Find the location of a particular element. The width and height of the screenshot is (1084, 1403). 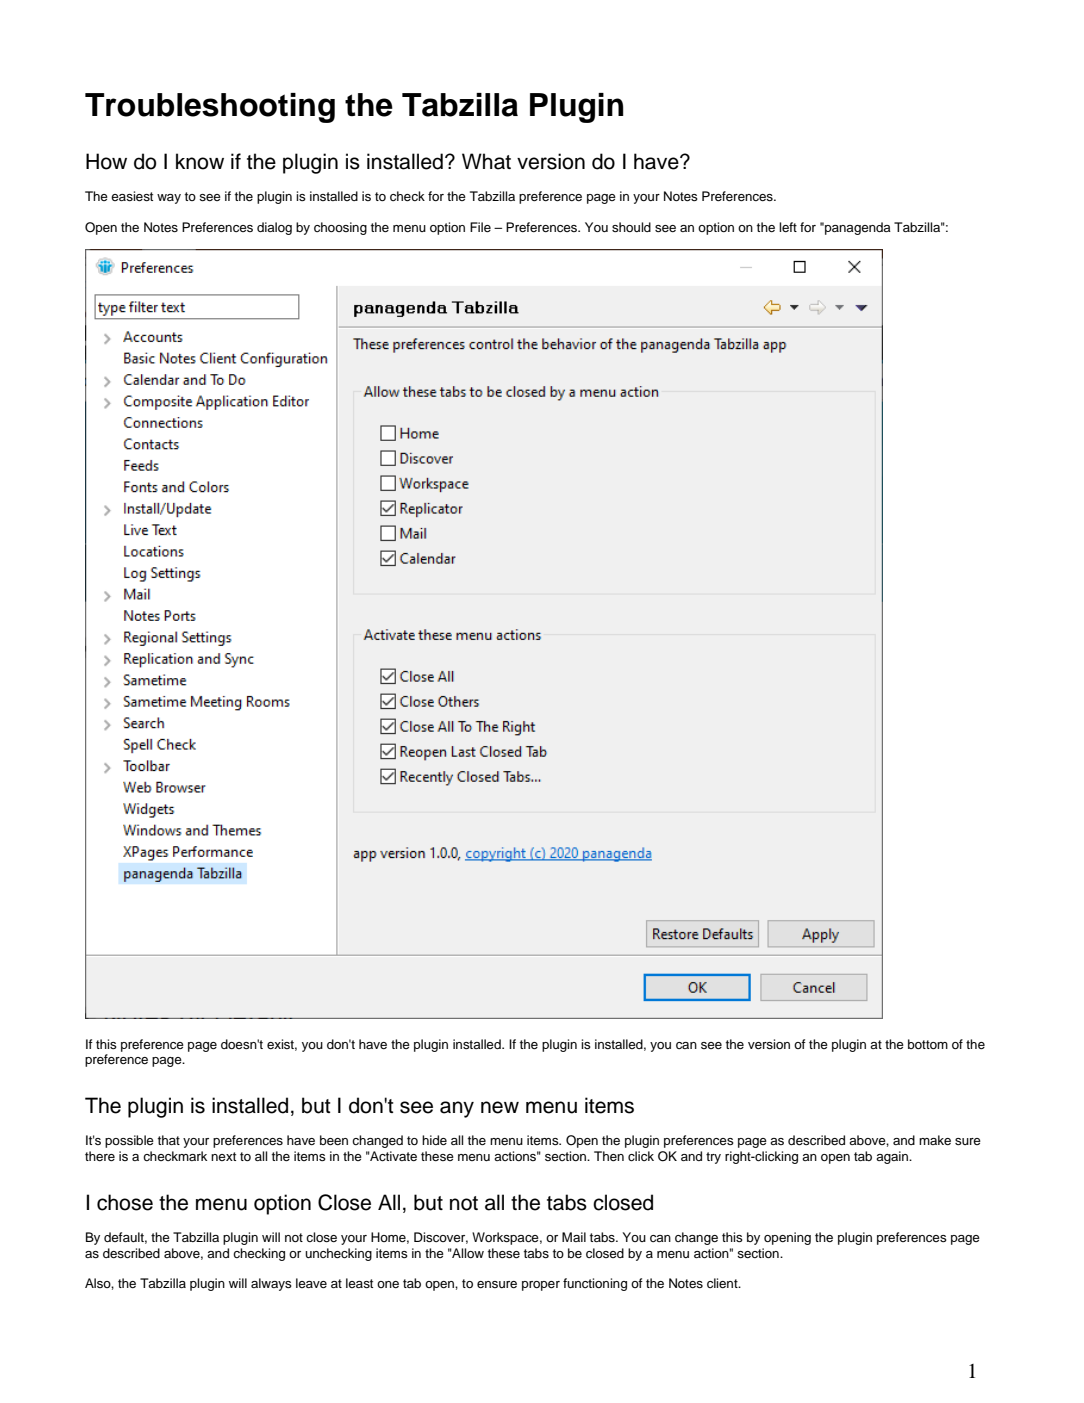

What is located at coordinates (486, 161).
